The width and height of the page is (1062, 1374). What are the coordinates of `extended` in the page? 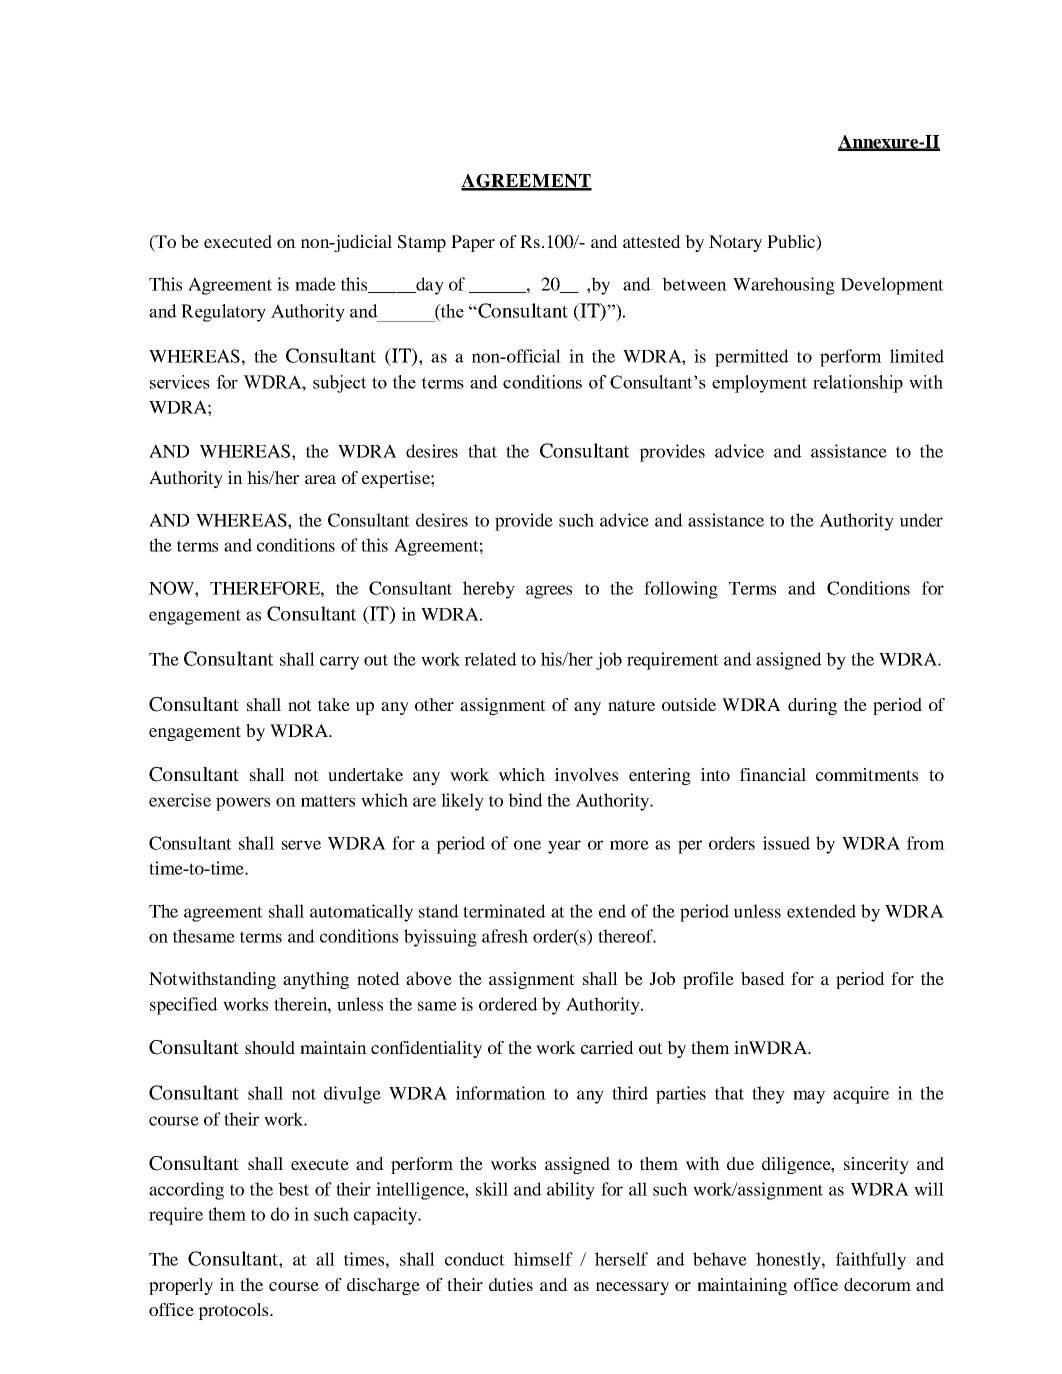 It's located at (821, 911).
